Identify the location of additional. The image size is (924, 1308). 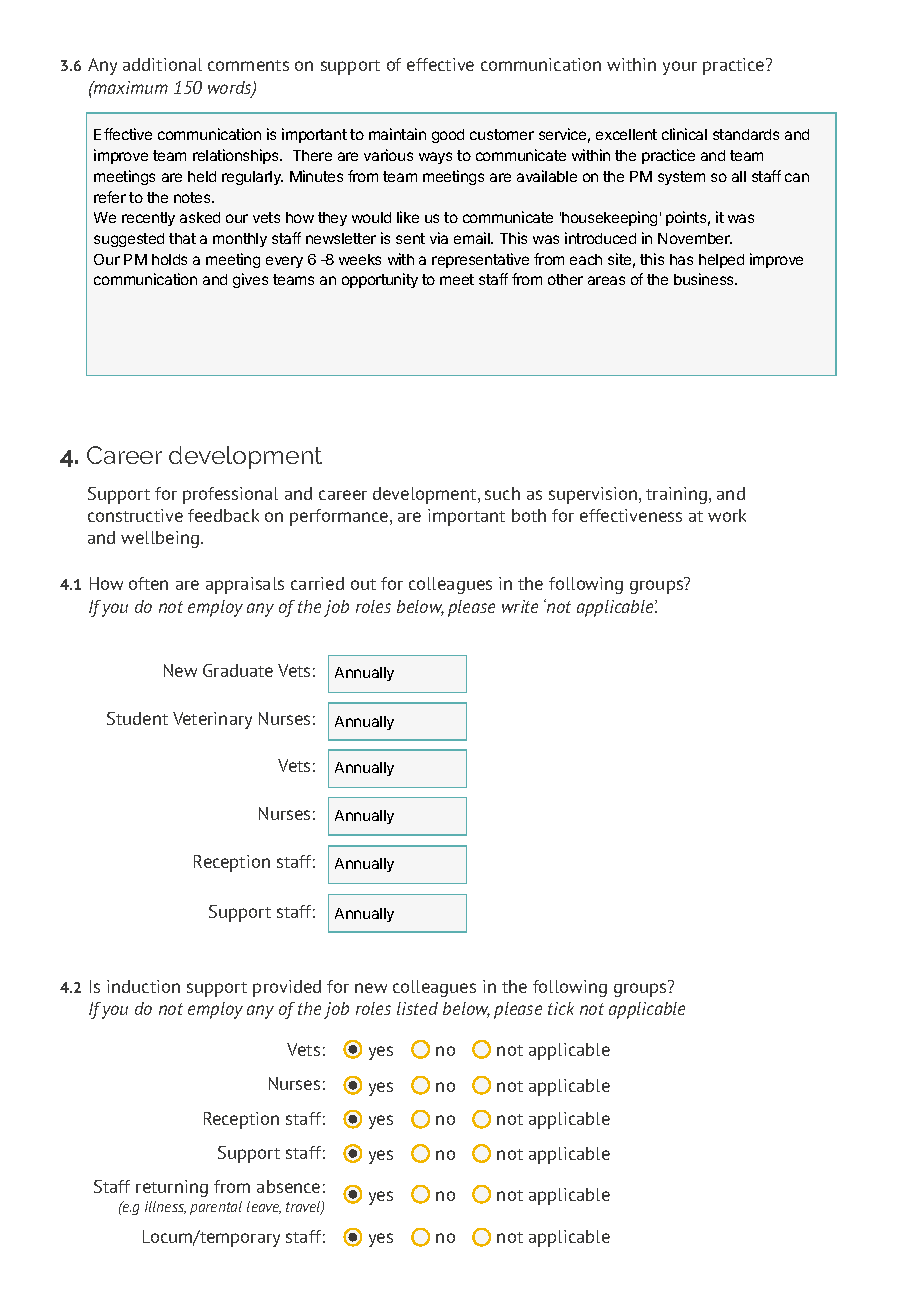
(162, 64).
